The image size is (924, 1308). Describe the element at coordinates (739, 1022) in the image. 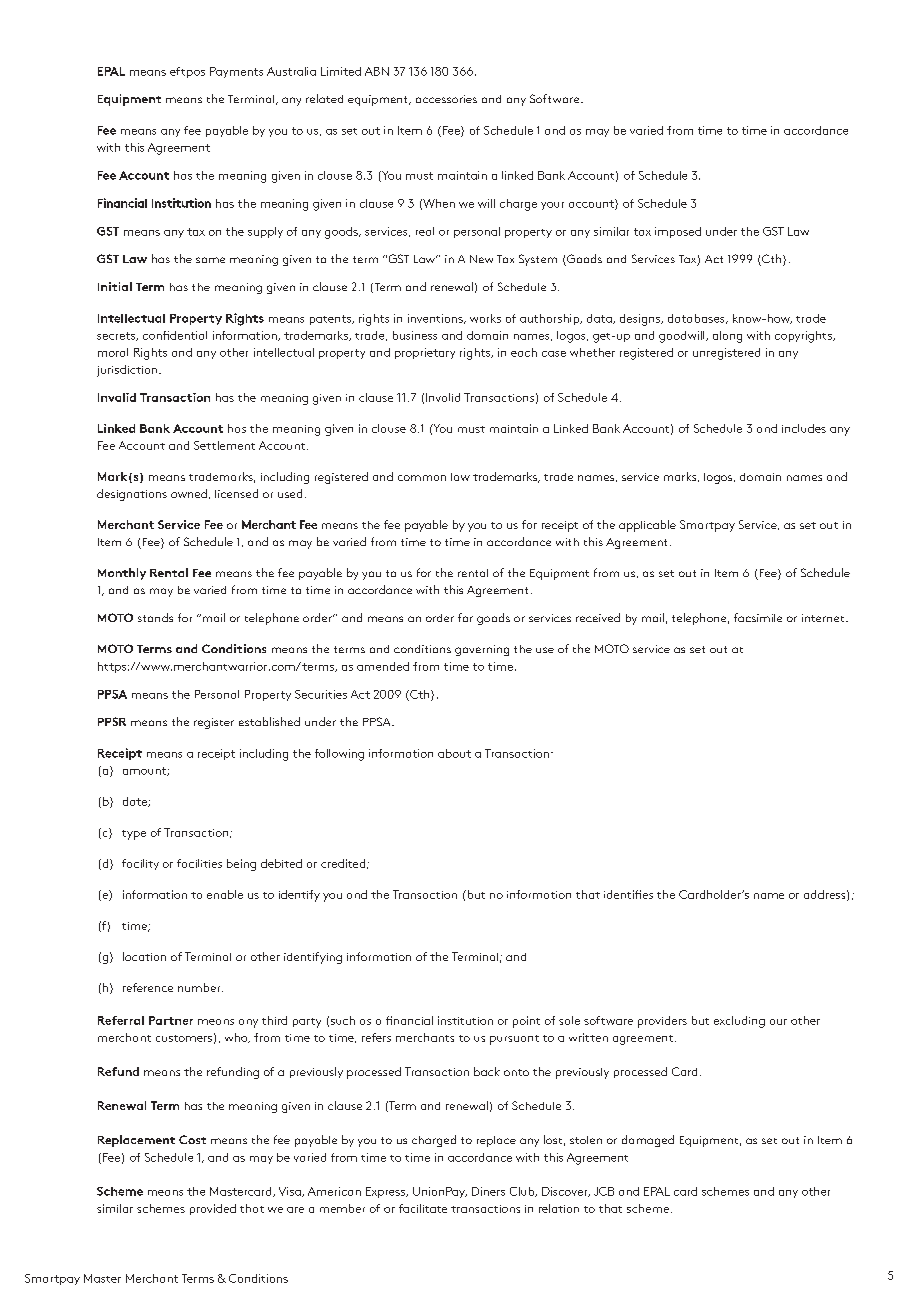

I see `excluding` at that location.
